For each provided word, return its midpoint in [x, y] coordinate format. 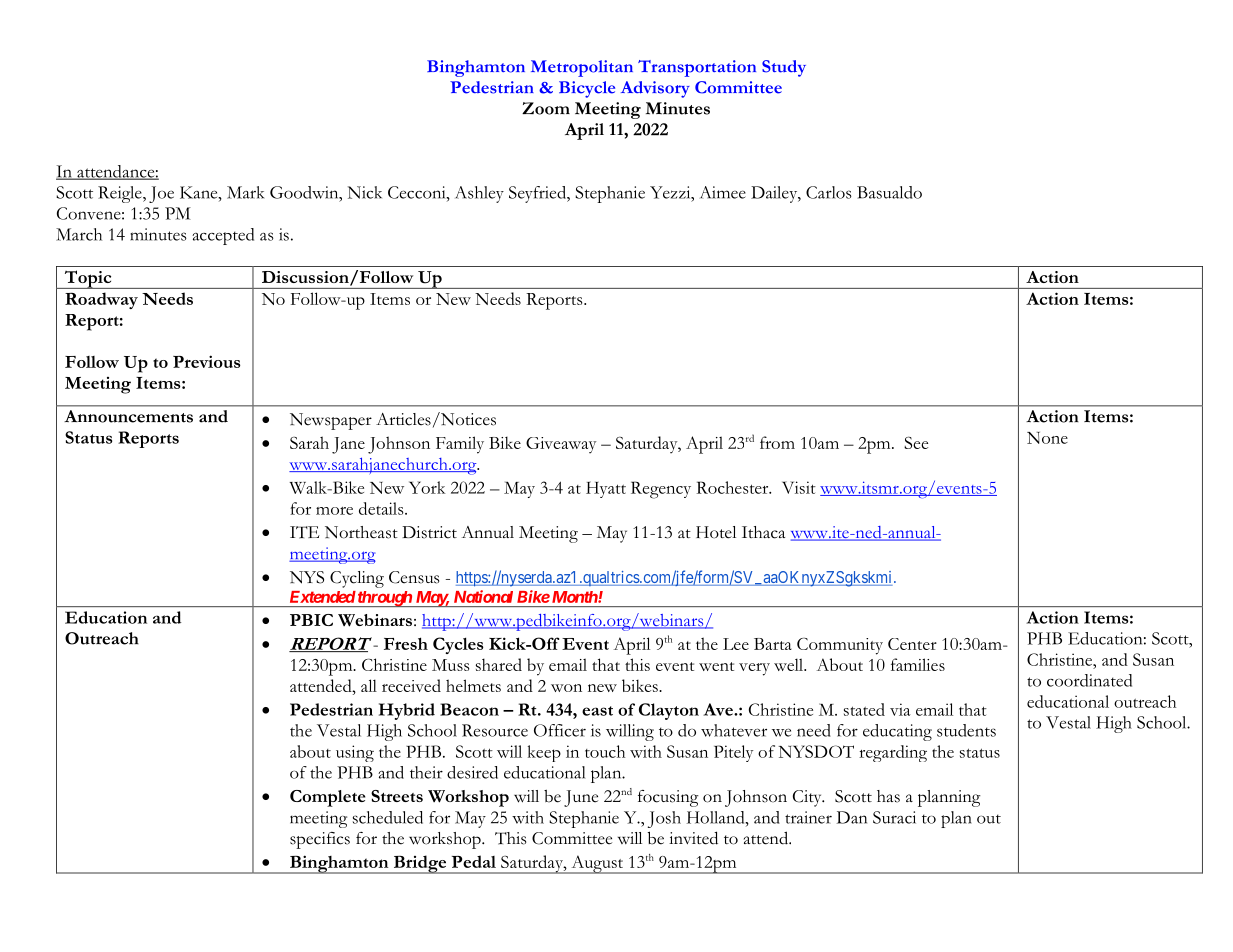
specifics [320, 840]
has [888, 796]
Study [784, 68]
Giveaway [561, 445]
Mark [245, 192]
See [916, 442]
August [597, 864]
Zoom [546, 108]
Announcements [128, 416]
